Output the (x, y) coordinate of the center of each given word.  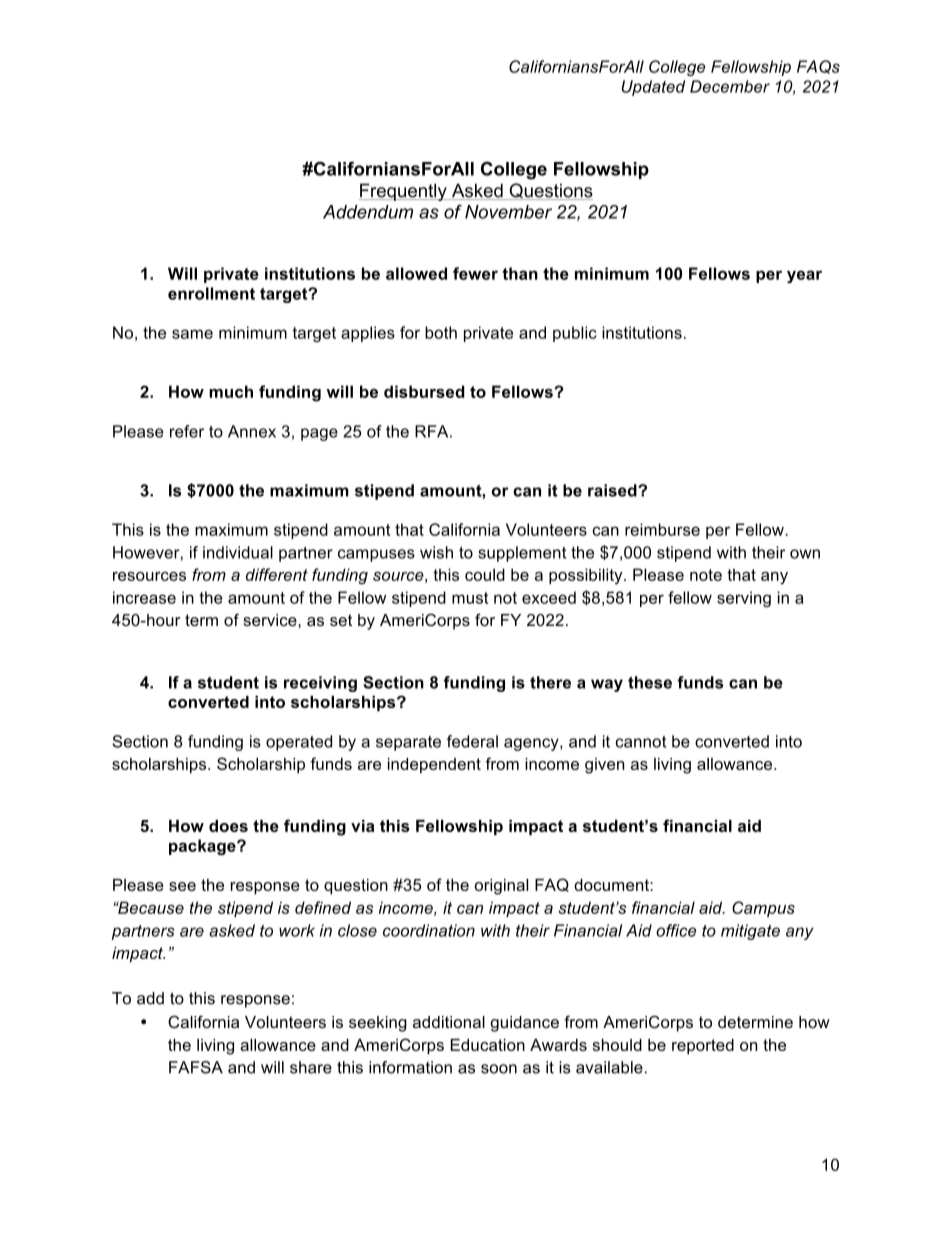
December (730, 86)
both (441, 332)
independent (434, 766)
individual (238, 552)
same (192, 334)
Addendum (368, 212)
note (706, 575)
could (485, 574)
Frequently (404, 192)
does (228, 826)
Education (488, 1045)
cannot (641, 742)
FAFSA (196, 1067)
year (804, 276)
